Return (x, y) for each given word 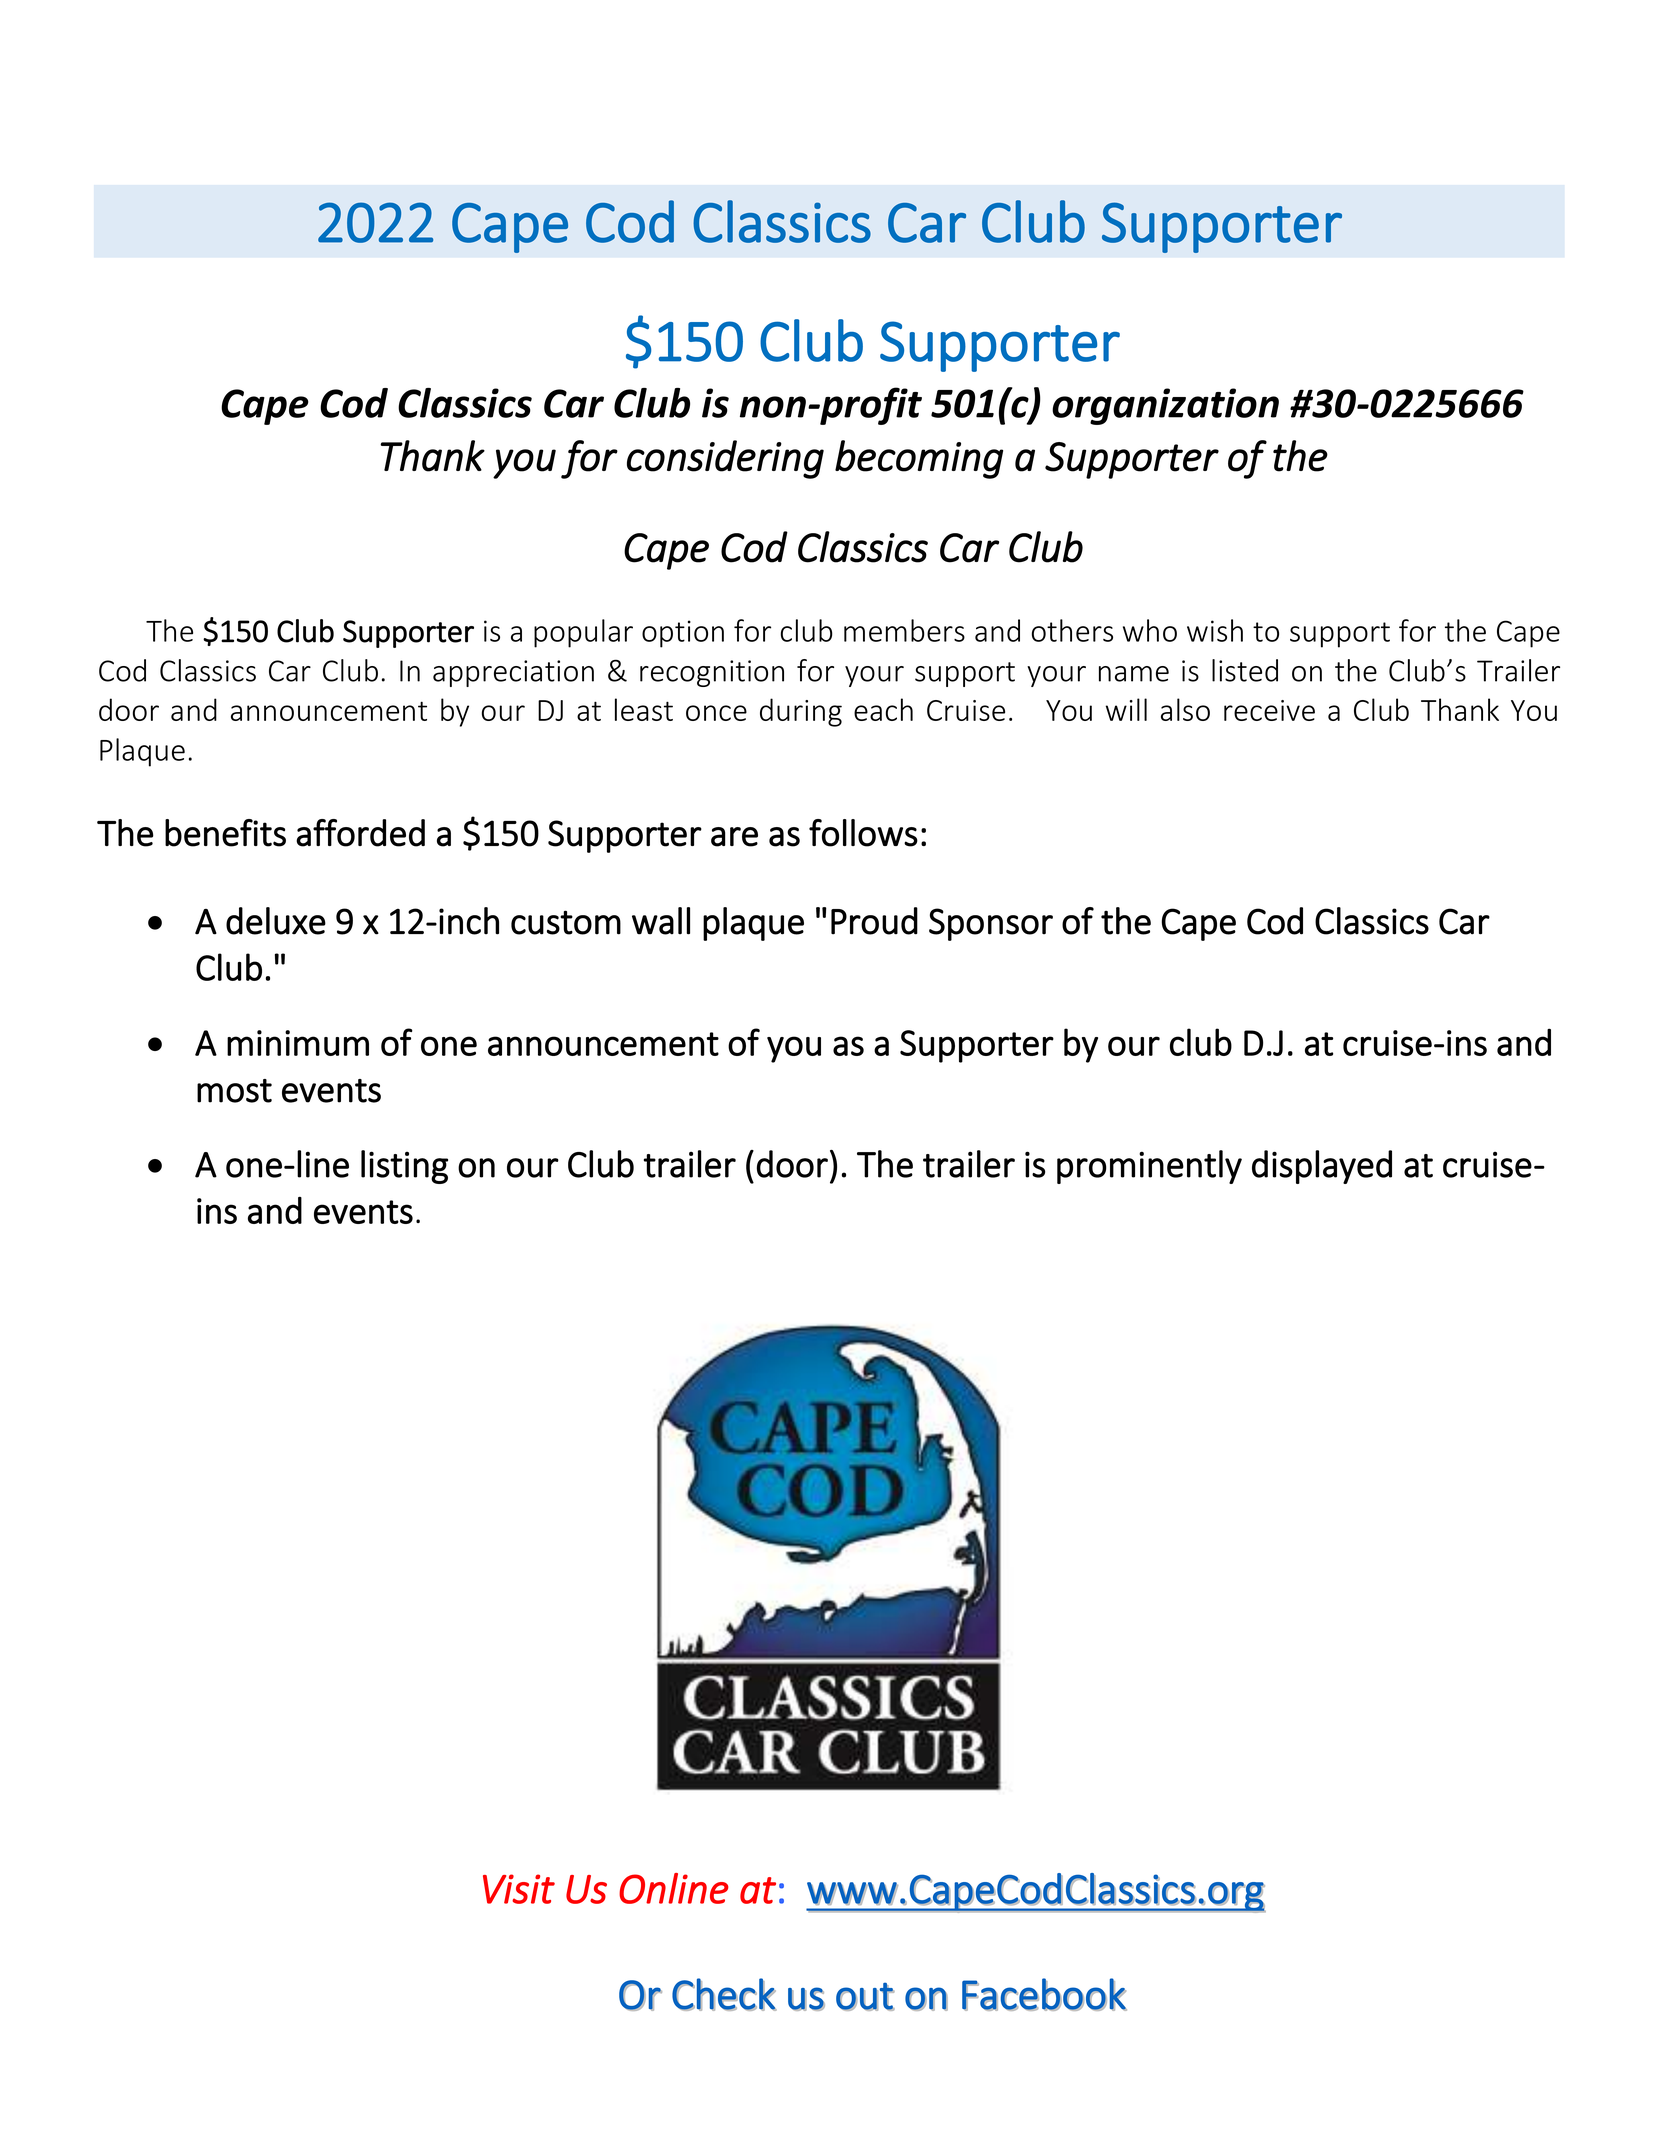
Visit (519, 1889)
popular (583, 633)
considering (725, 459)
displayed (1322, 1167)
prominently (1149, 1167)
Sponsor (991, 924)
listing (404, 1167)
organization (1165, 406)
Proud (874, 921)
